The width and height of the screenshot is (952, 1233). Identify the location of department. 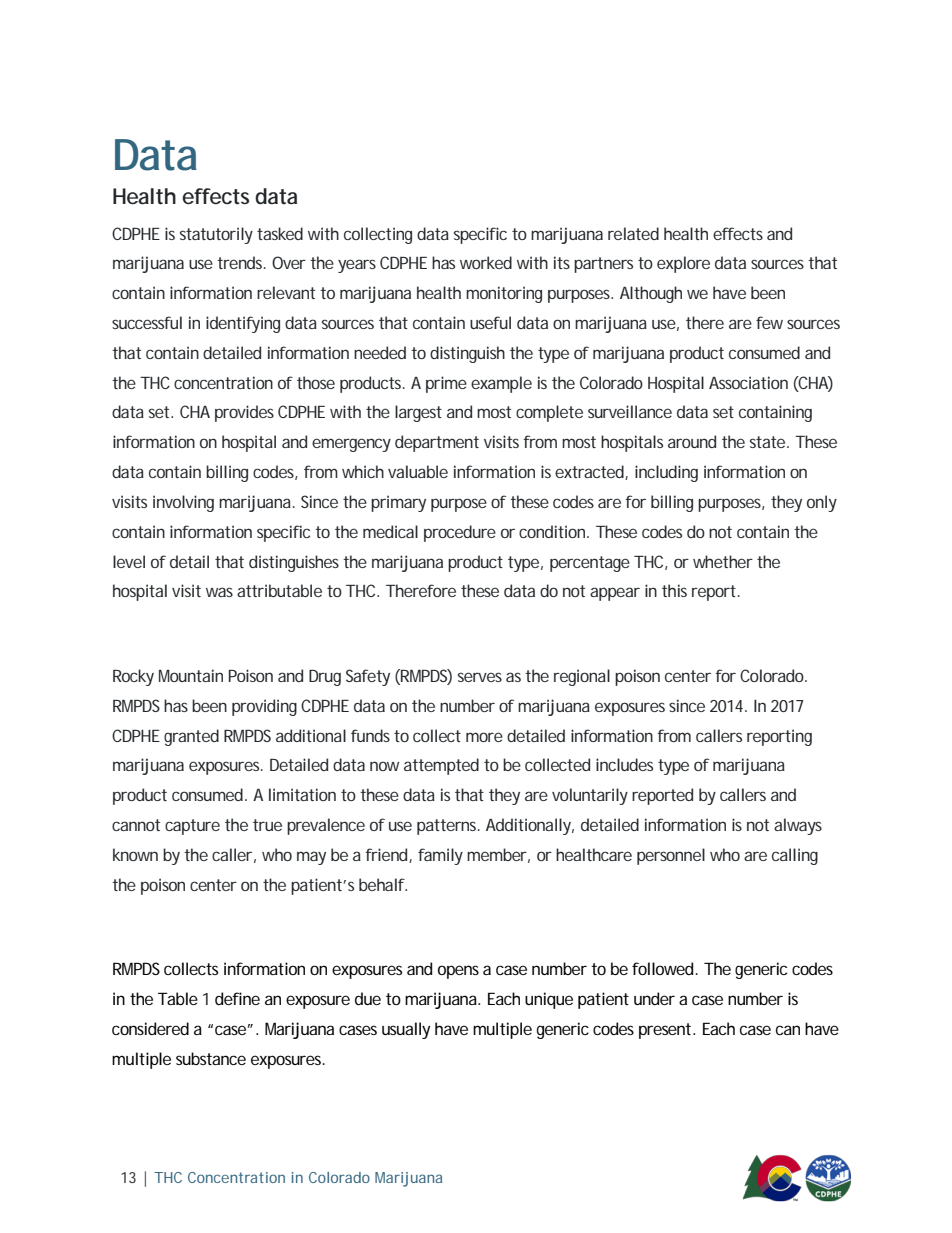
(437, 443).
